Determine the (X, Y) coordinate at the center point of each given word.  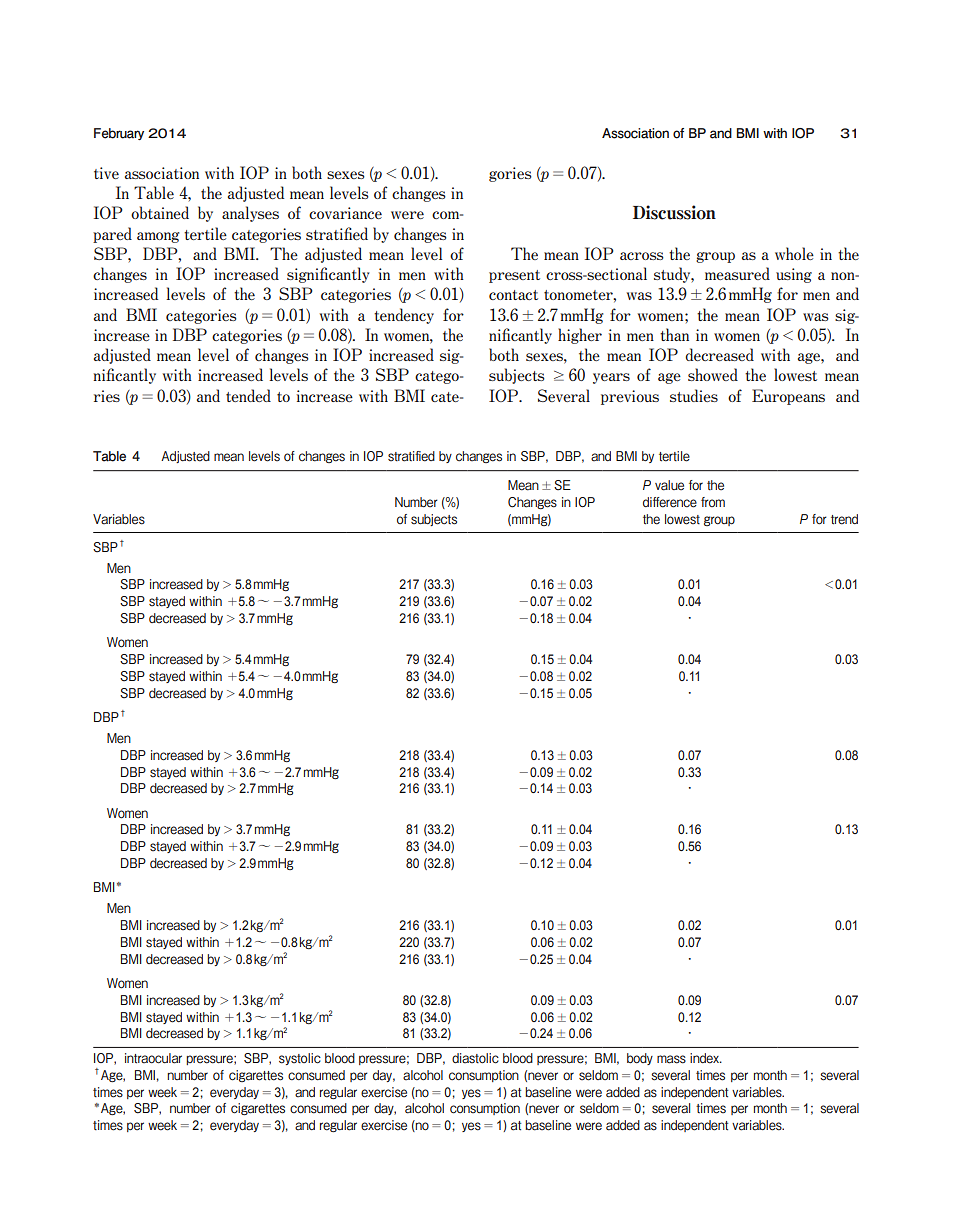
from (713, 502)
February (119, 134)
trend (844, 519)
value (669, 485)
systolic (300, 1059)
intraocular (153, 1058)
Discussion (674, 212)
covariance (345, 213)
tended (248, 395)
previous (630, 397)
